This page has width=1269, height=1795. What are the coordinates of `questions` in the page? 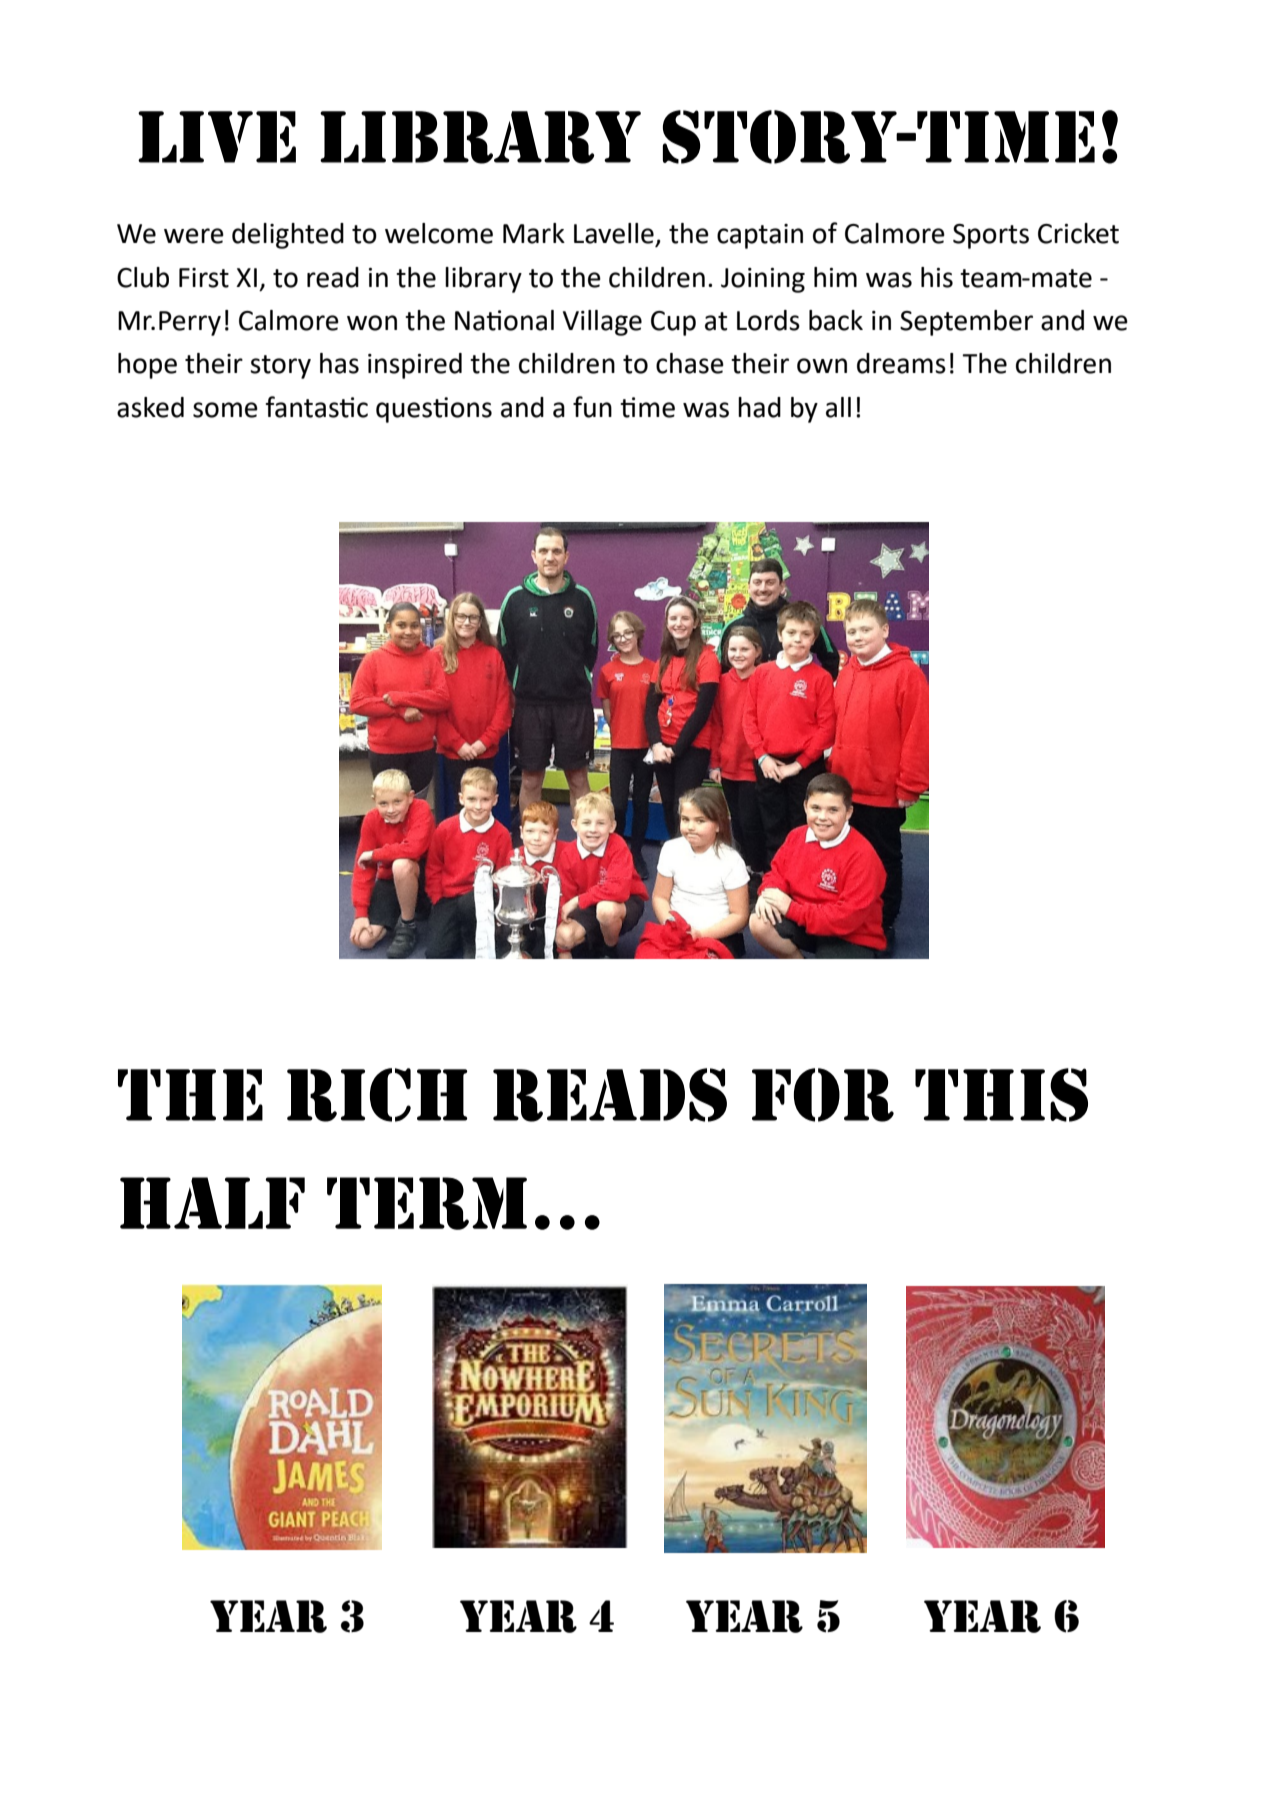 It's located at (434, 410).
